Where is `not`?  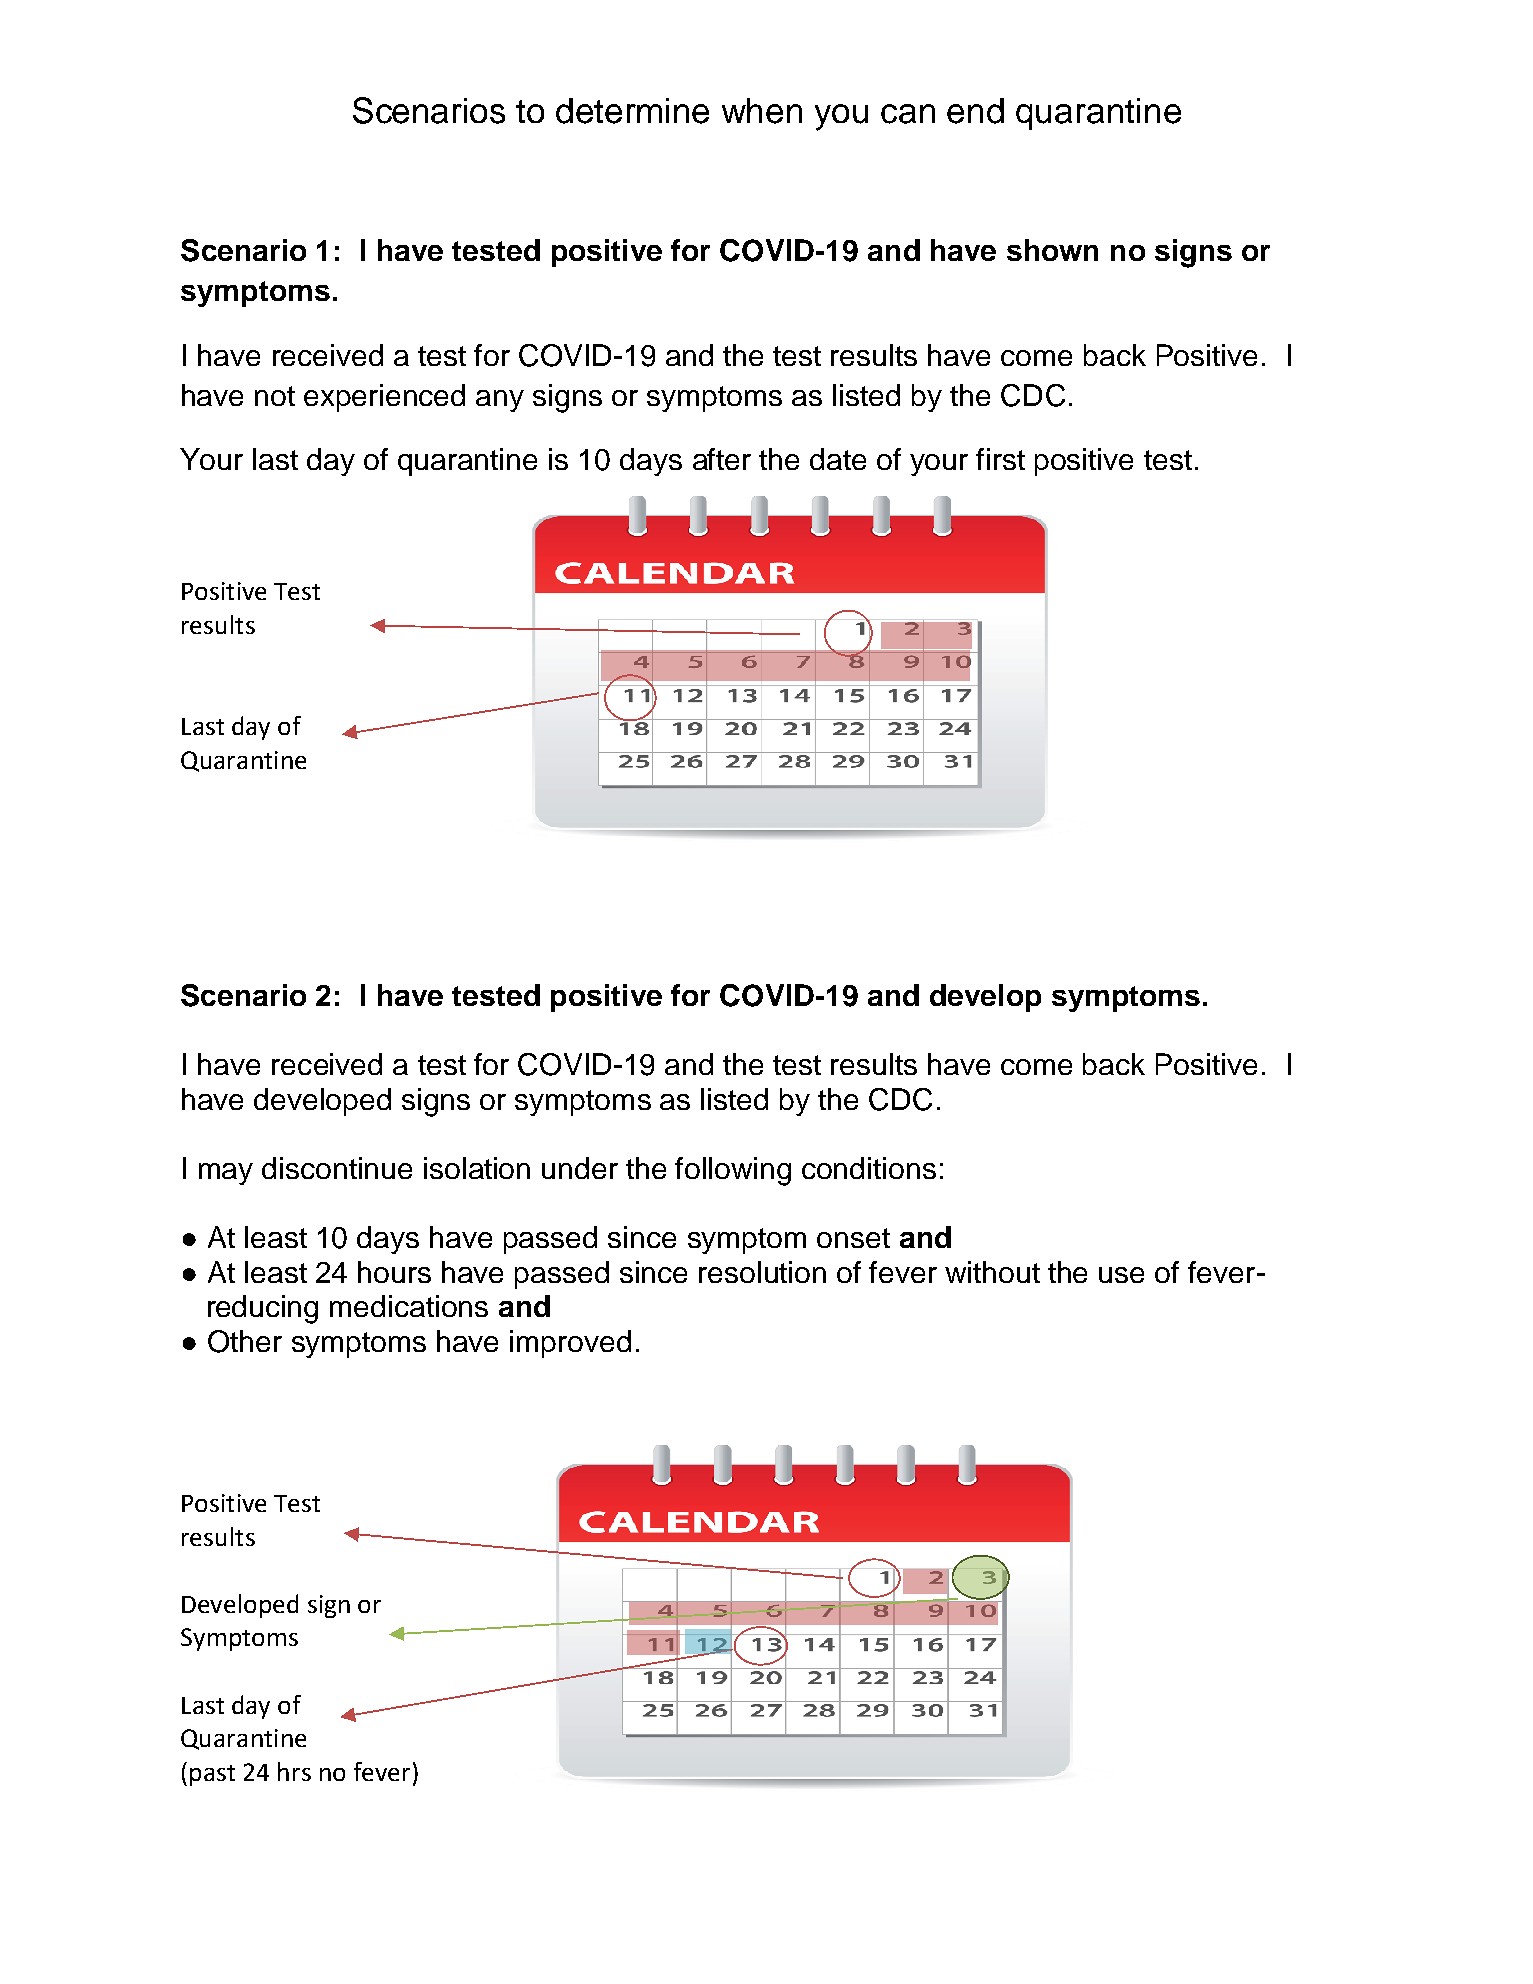 not is located at coordinates (275, 396).
